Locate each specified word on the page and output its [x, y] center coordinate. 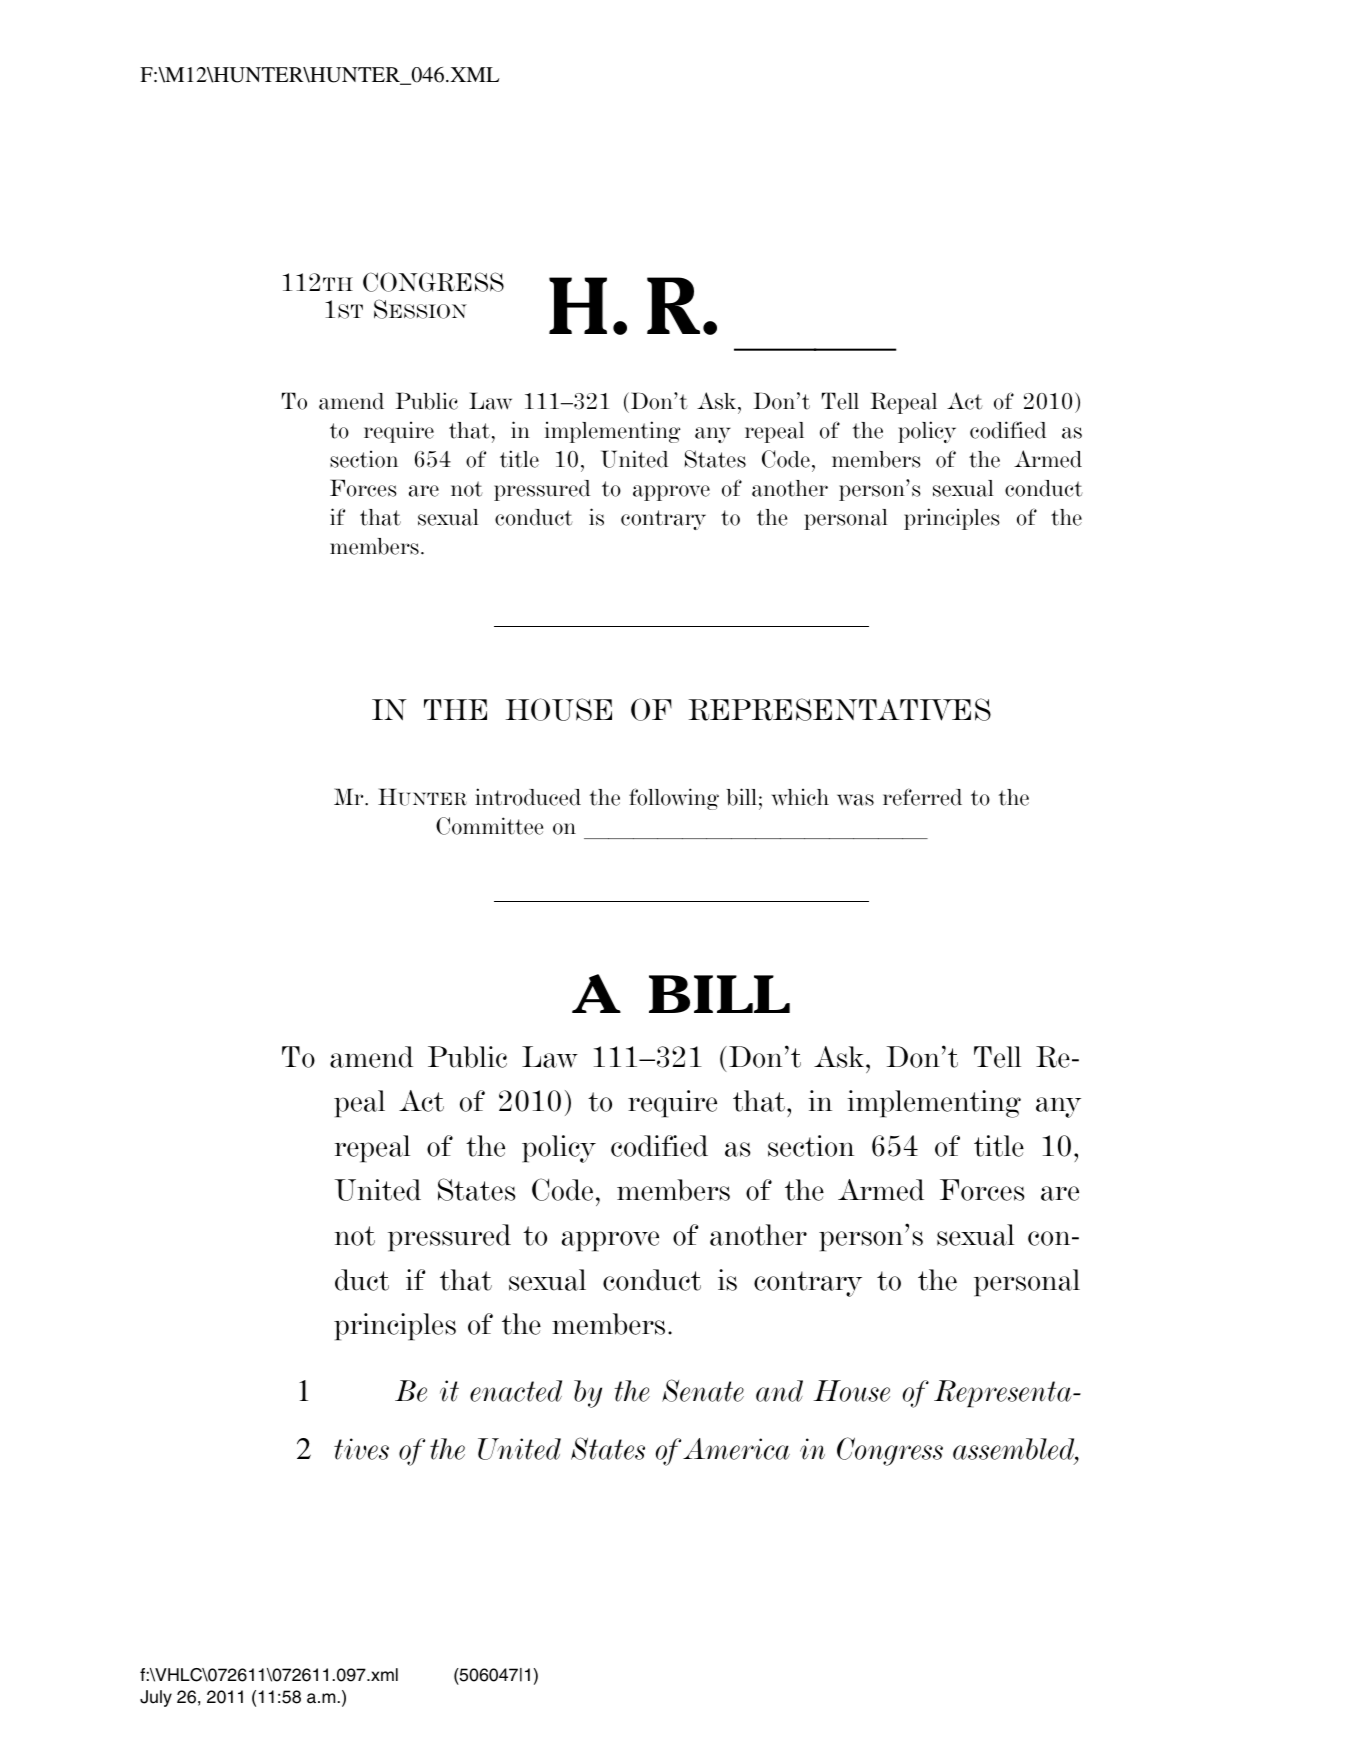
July [156, 1698]
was [855, 800]
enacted [516, 1391]
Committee [489, 826]
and [779, 1391]
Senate [703, 1390]
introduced [528, 797]
